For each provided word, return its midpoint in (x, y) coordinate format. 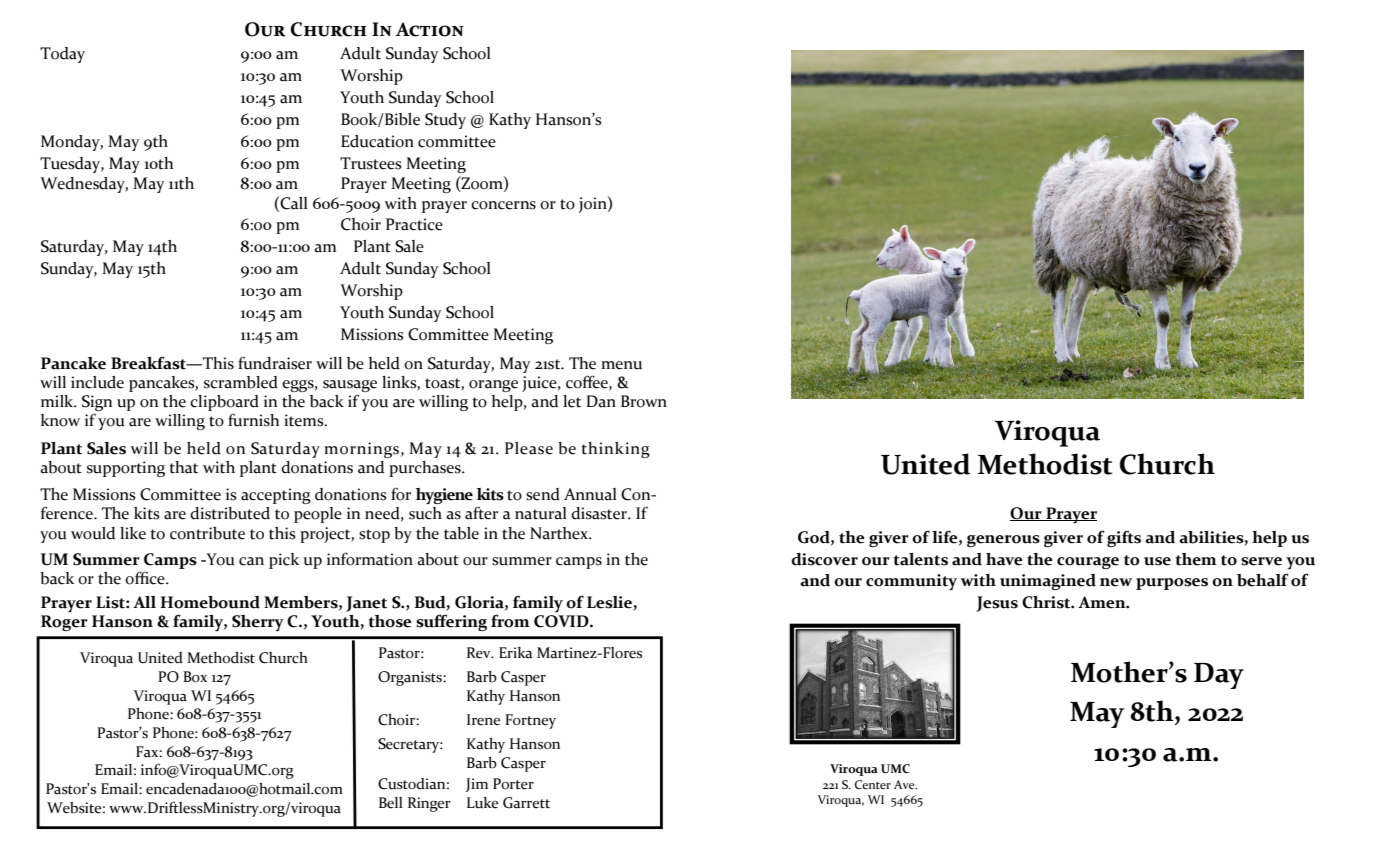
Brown (644, 401)
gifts (1124, 538)
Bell (391, 803)
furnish (253, 420)
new (1116, 582)
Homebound (210, 602)
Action (429, 29)
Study (445, 121)
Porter (513, 784)
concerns (503, 205)
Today (62, 55)
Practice (414, 224)
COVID (562, 621)
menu (621, 365)
